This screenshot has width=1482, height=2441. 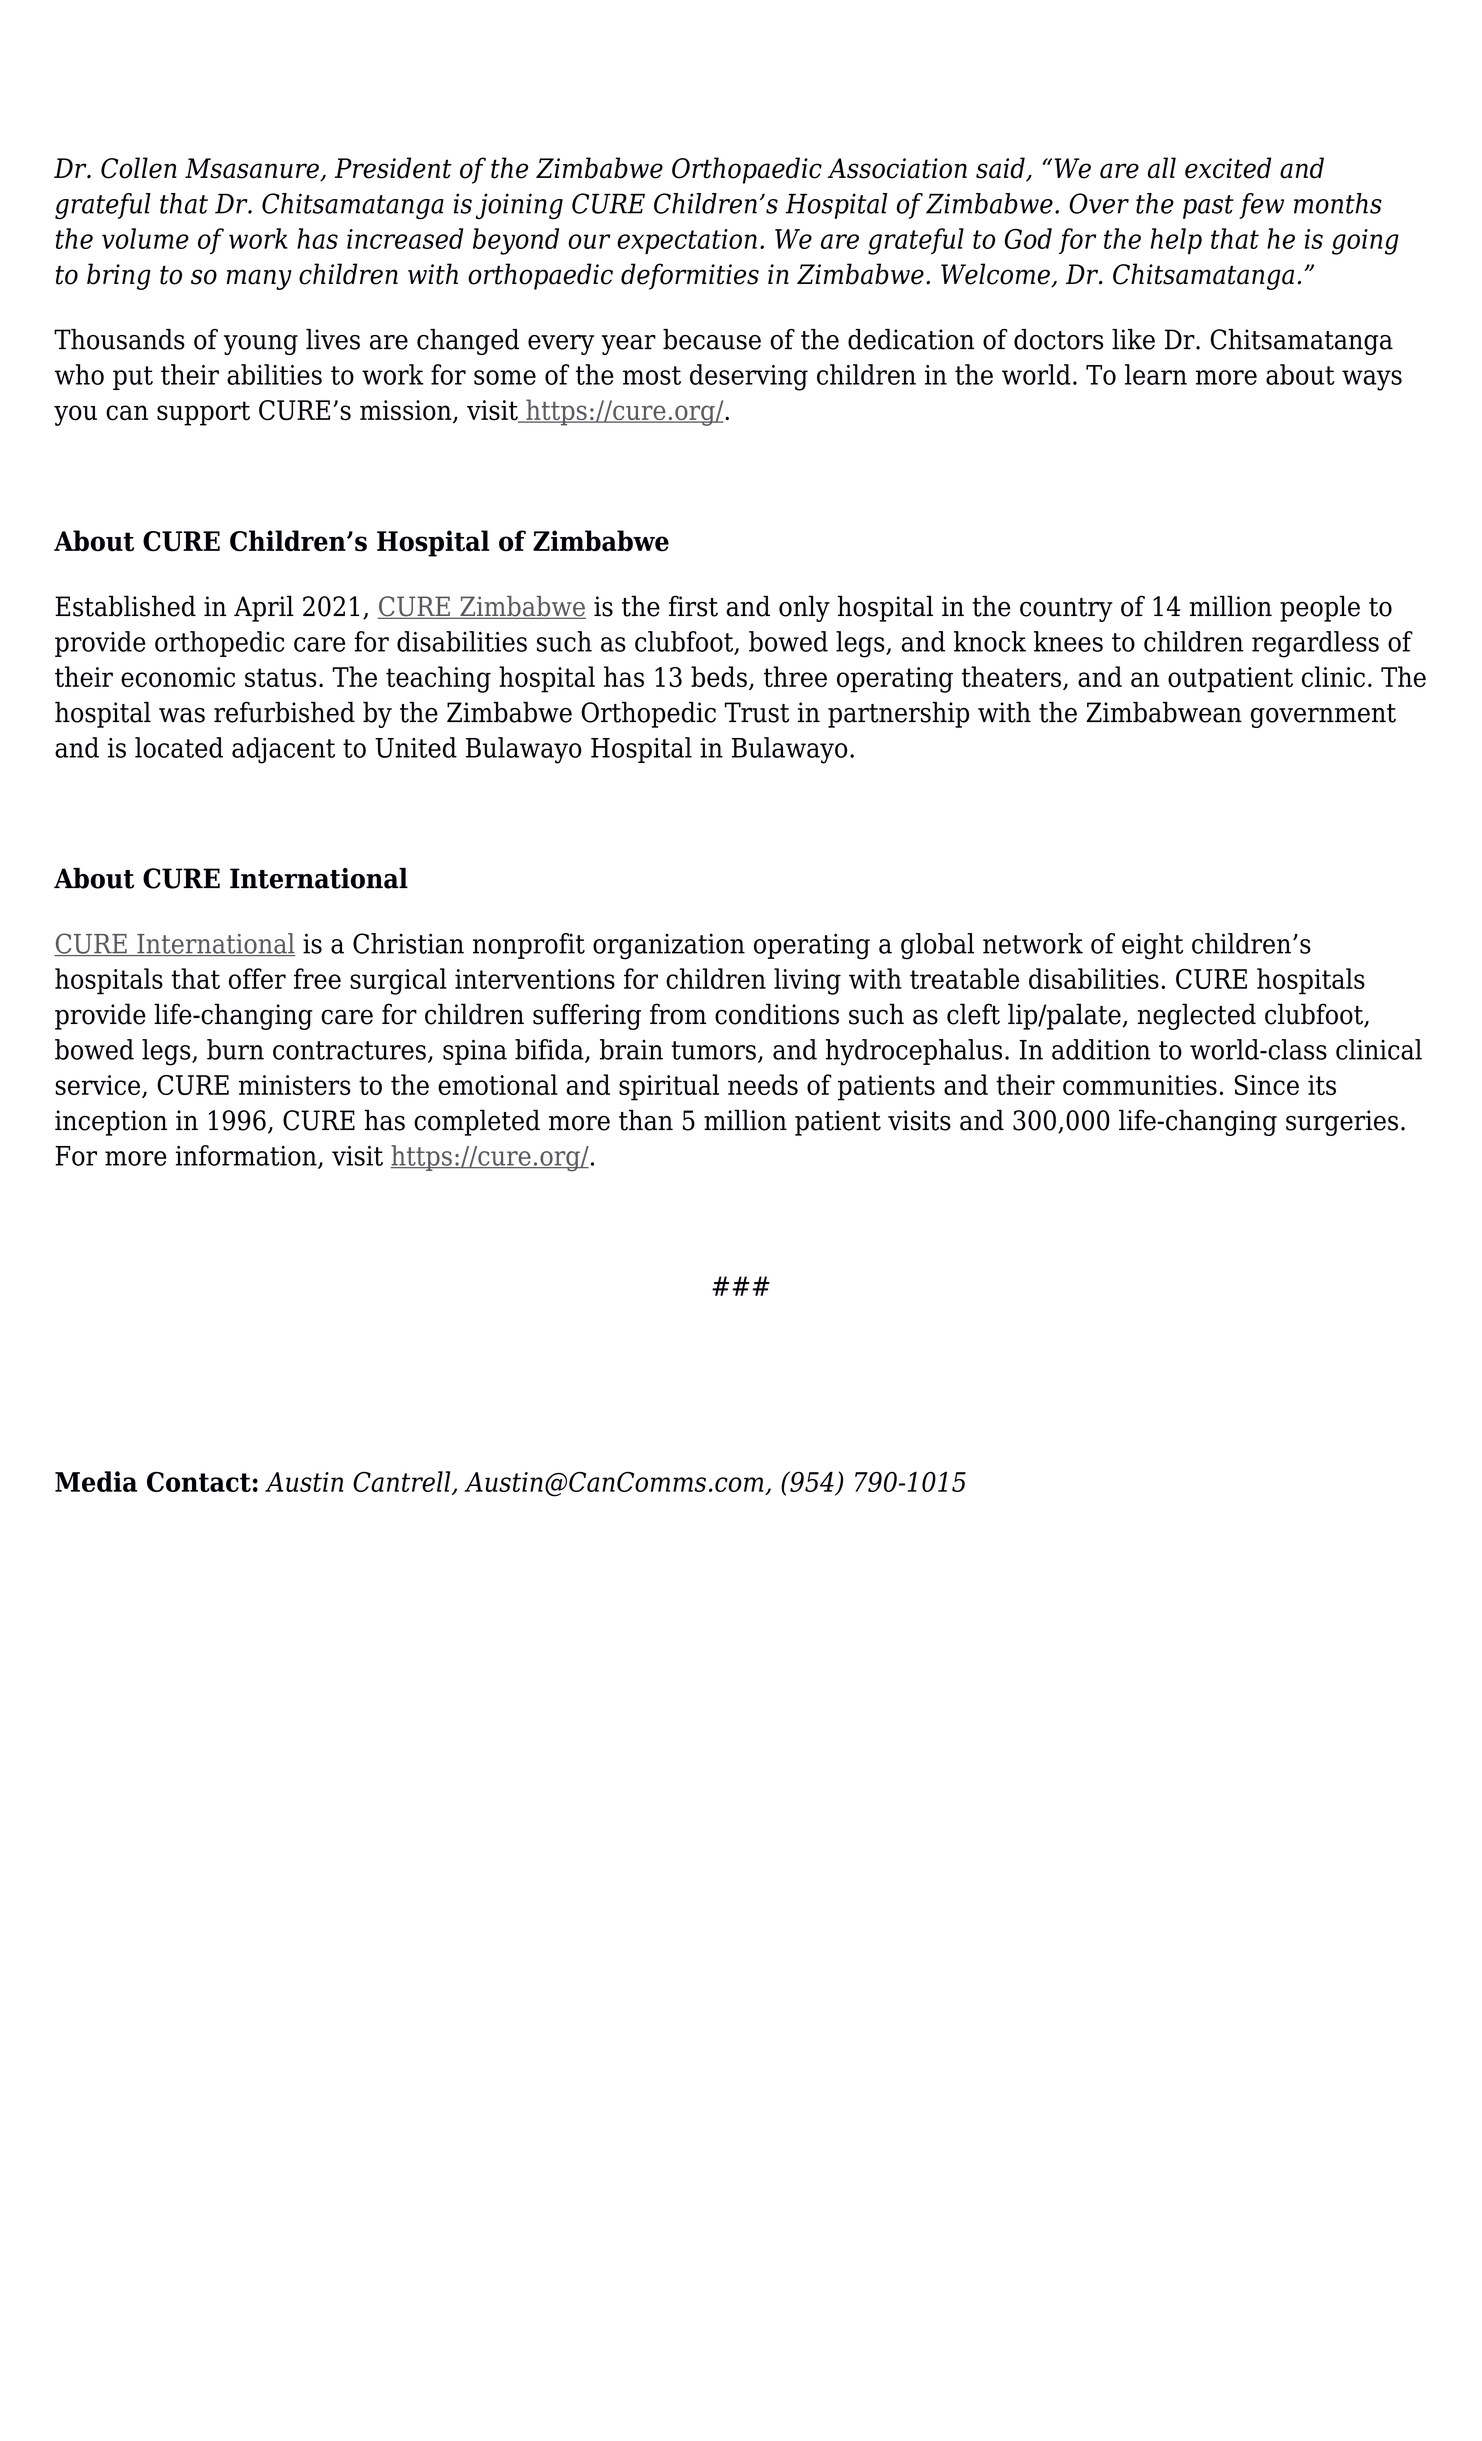 What do you see at coordinates (749, 377) in the screenshot?
I see `deserving` at bounding box center [749, 377].
